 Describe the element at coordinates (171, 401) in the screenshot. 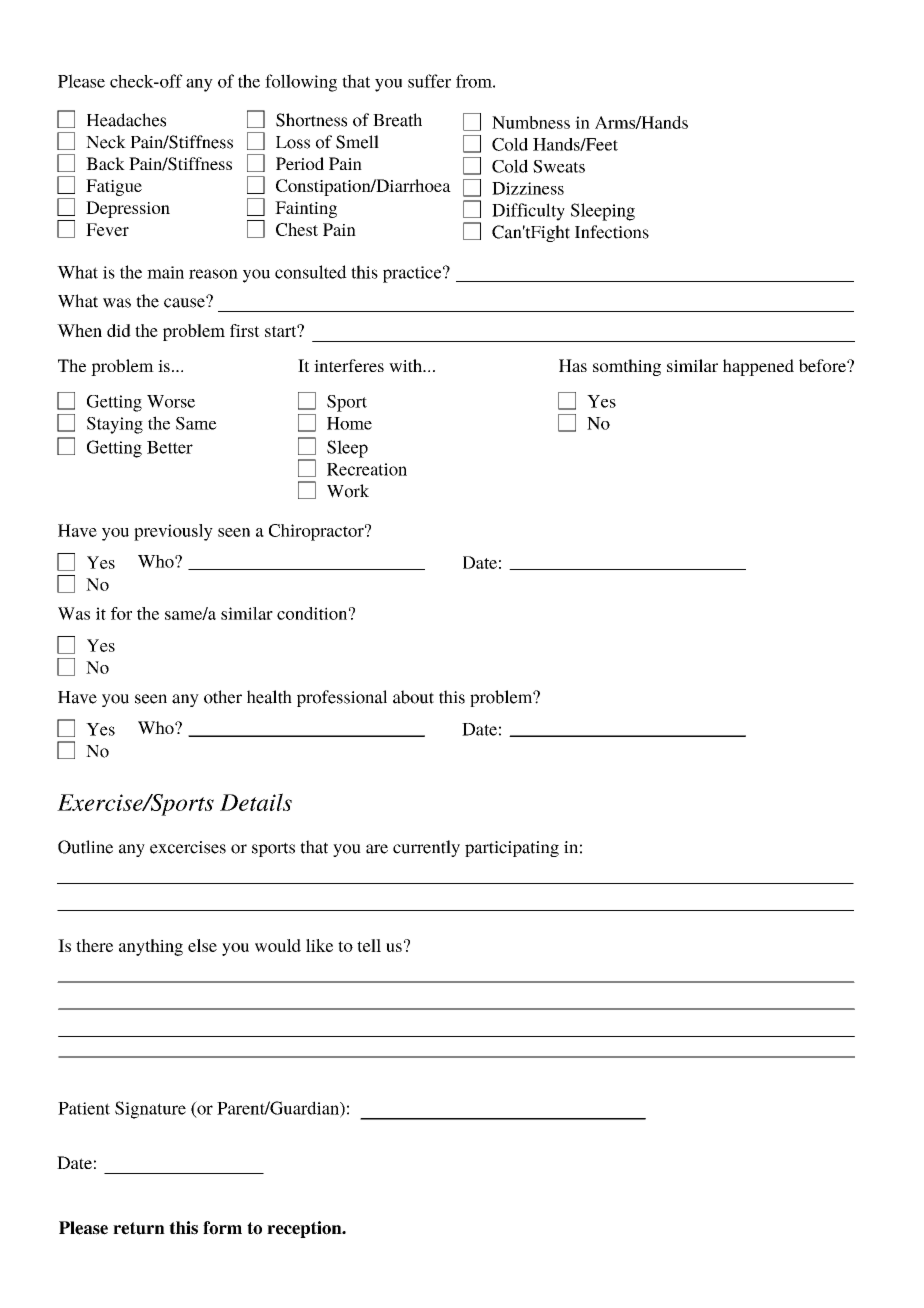

I see `Worse` at that location.
